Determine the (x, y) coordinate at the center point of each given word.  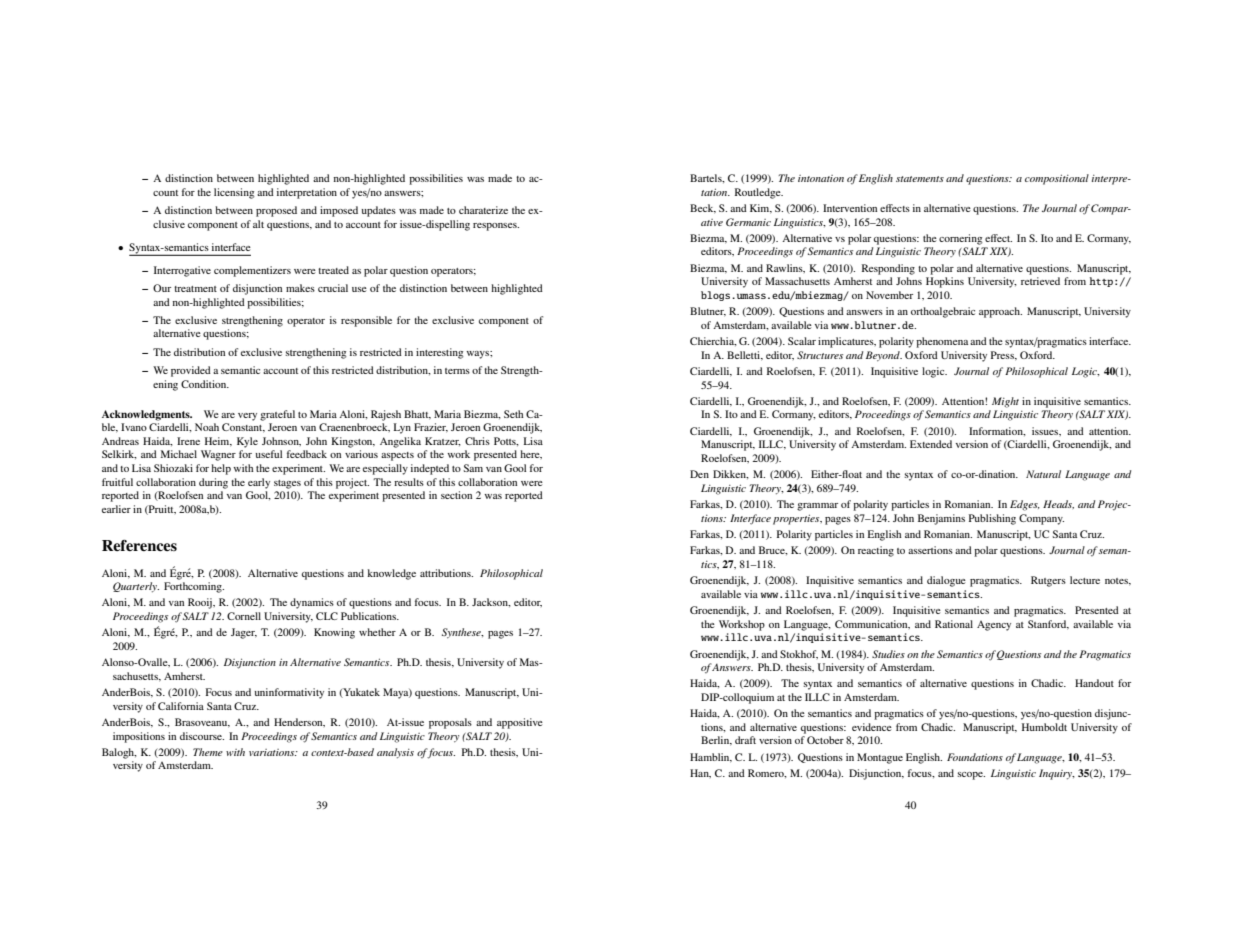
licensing (234, 193)
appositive (520, 723)
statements (920, 179)
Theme (208, 752)
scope (971, 776)
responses (496, 227)
